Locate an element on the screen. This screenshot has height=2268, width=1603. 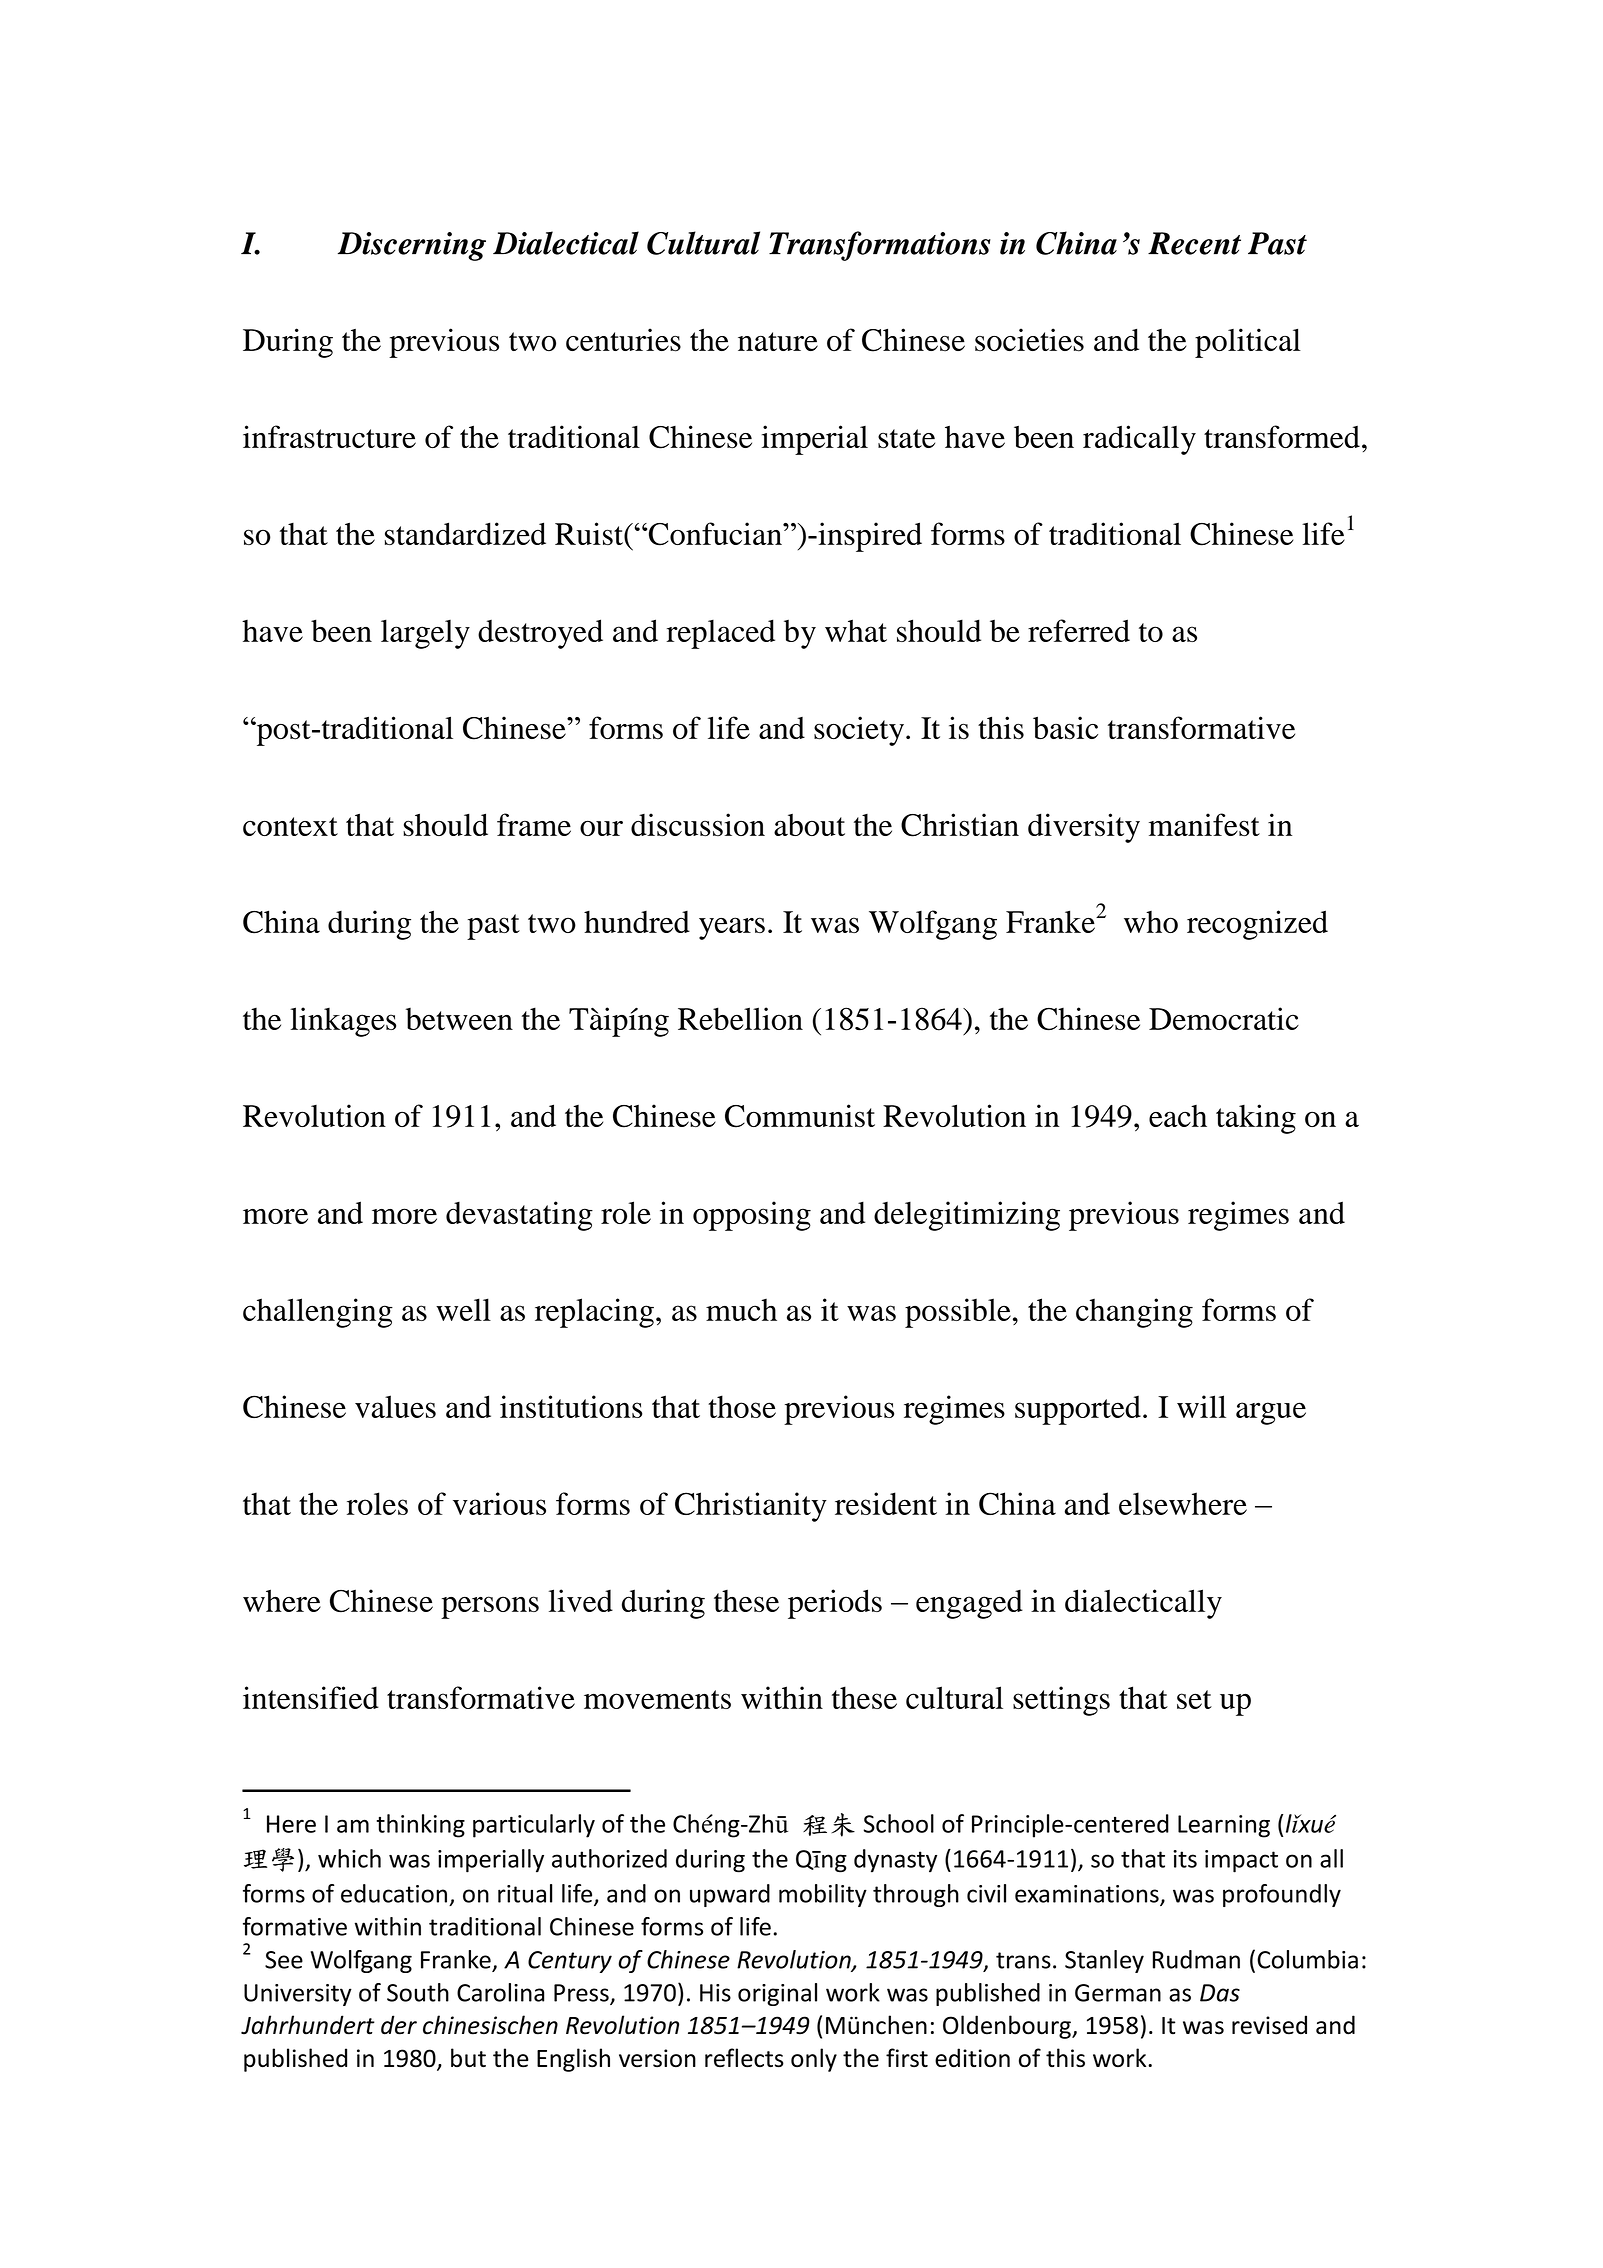
Das is located at coordinates (1220, 1993).
